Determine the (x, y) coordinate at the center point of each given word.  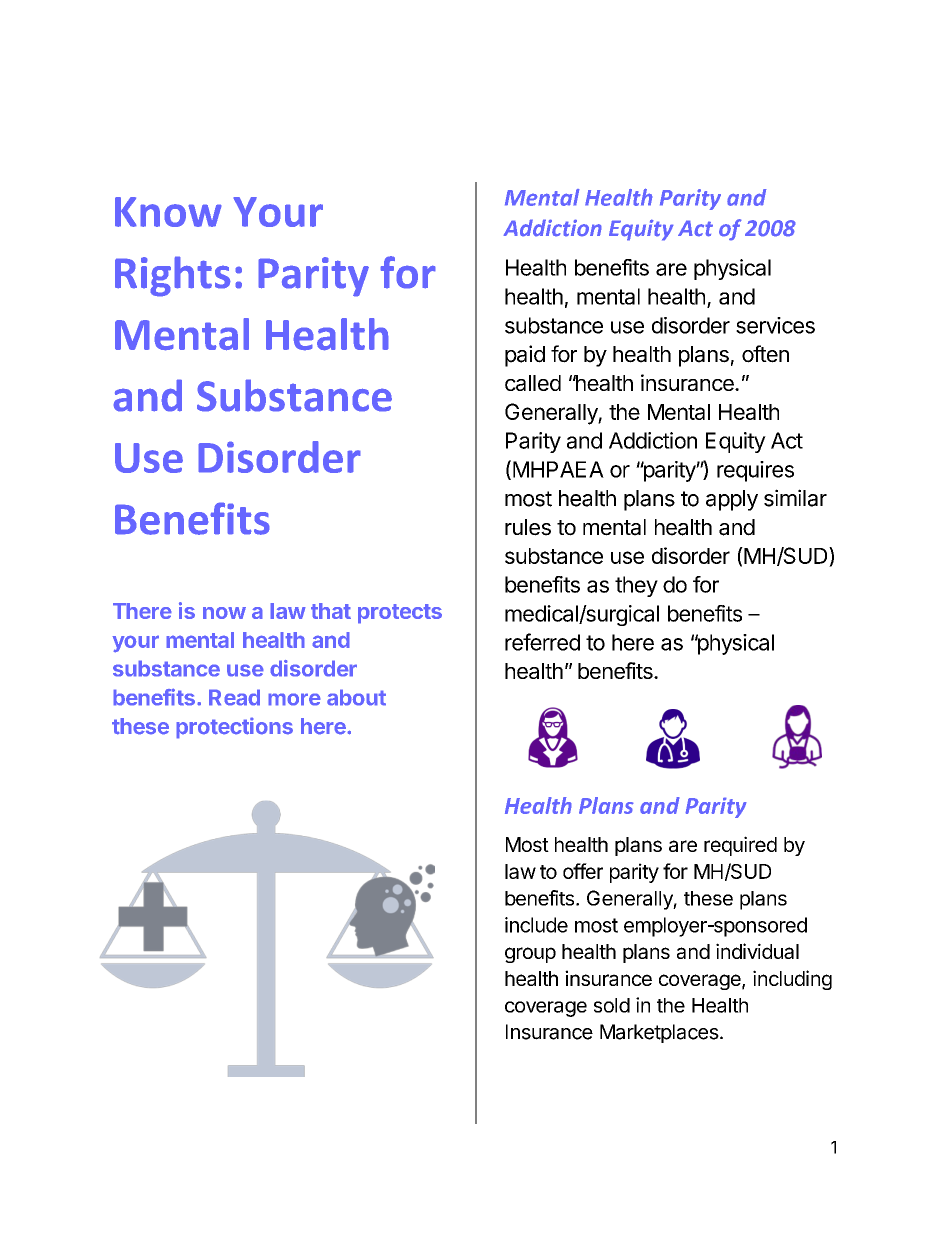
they (636, 586)
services (775, 325)
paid (525, 356)
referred (542, 642)
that (331, 611)
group (530, 955)
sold (612, 1005)
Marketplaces (659, 1033)
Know (168, 212)
